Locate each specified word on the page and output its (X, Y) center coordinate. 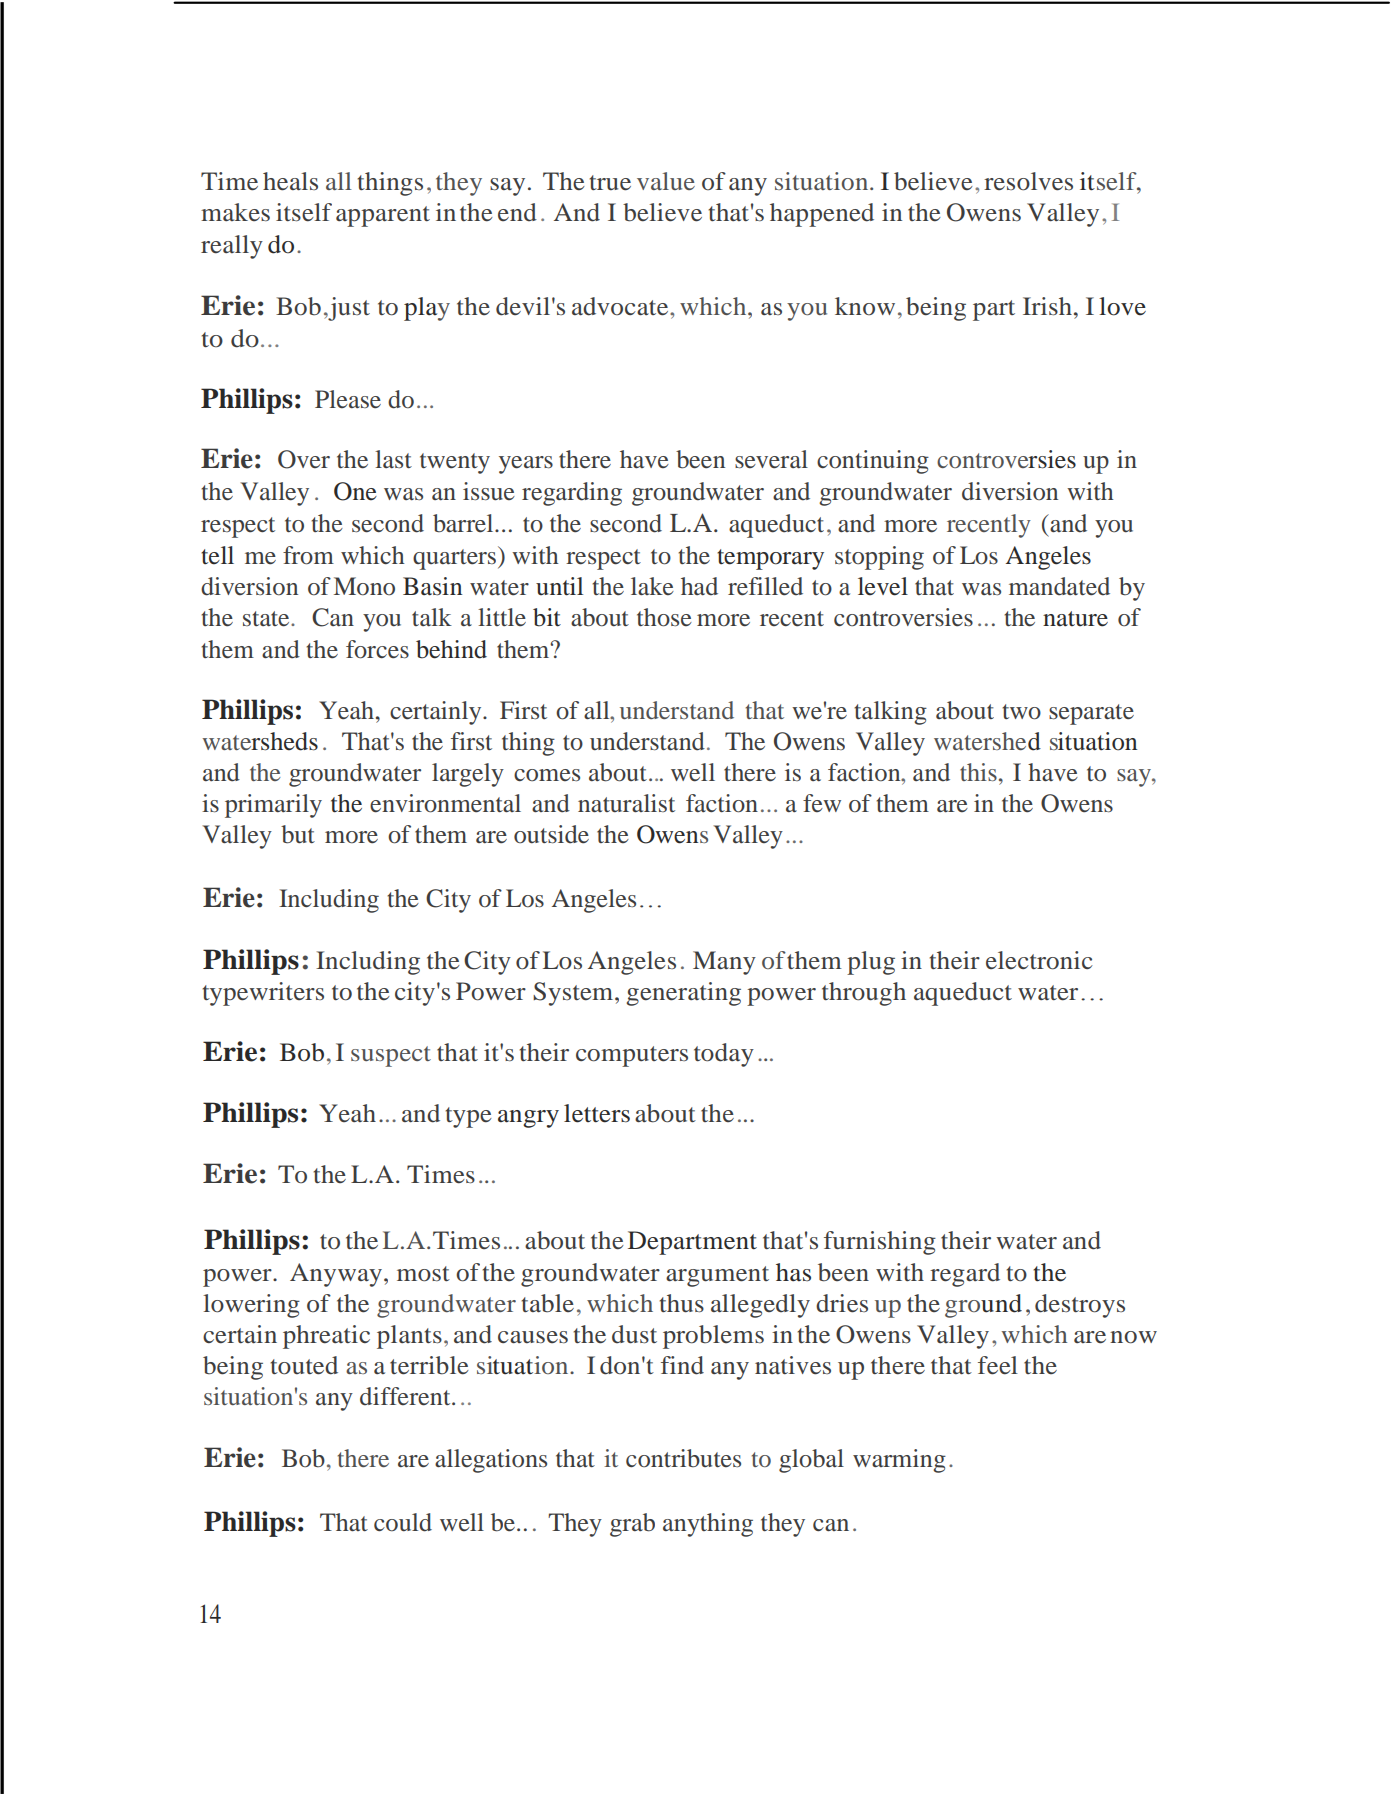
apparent (383, 216)
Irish (1049, 306)
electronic (1039, 960)
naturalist (626, 803)
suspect (391, 1056)
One (355, 491)
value (666, 181)
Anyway (336, 1275)
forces (377, 649)
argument (717, 1276)
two (1021, 712)
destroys (1080, 1306)
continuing (873, 462)
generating (683, 994)
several (771, 459)
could (403, 1522)
